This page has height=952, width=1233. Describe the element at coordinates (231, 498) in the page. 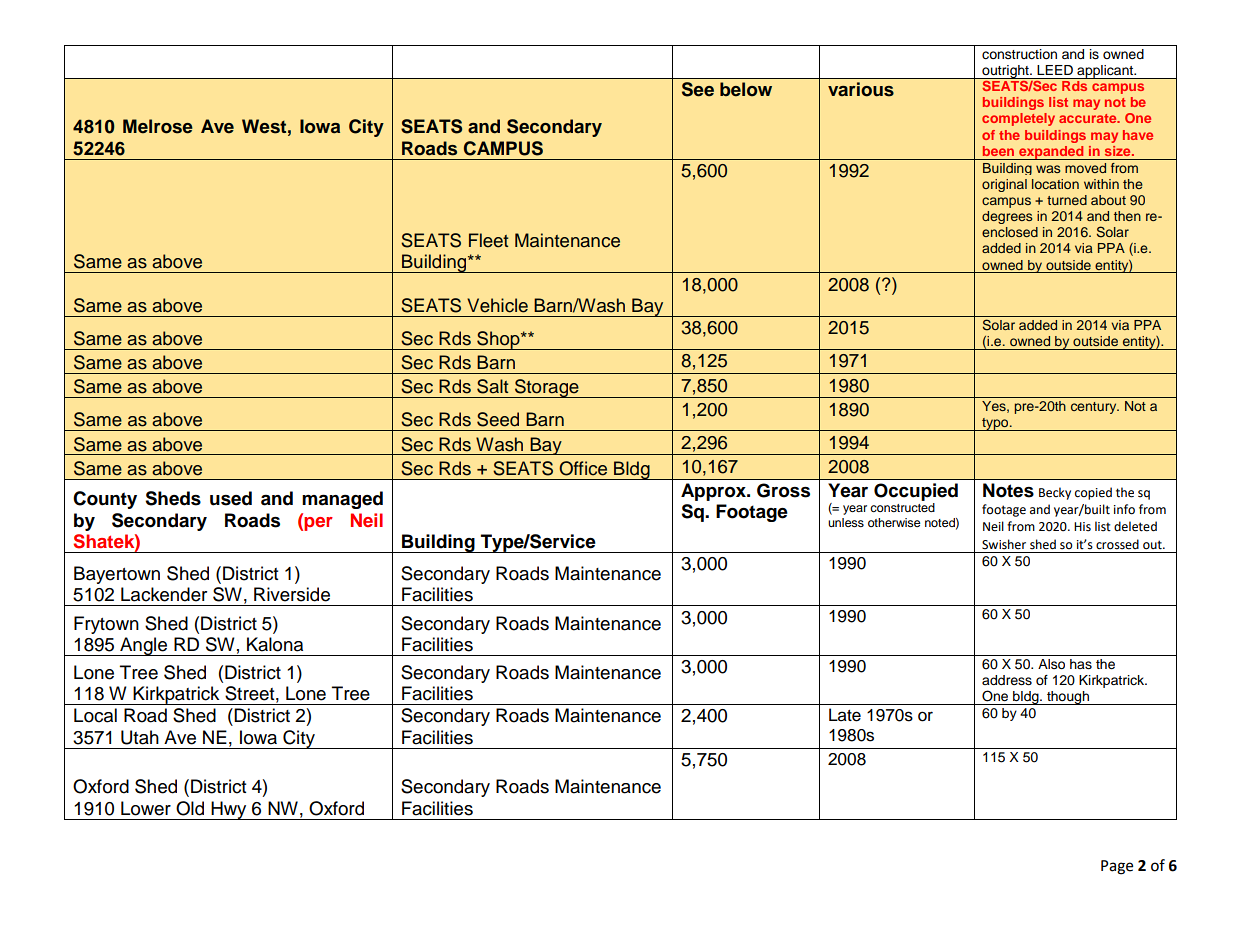

I see `used` at that location.
